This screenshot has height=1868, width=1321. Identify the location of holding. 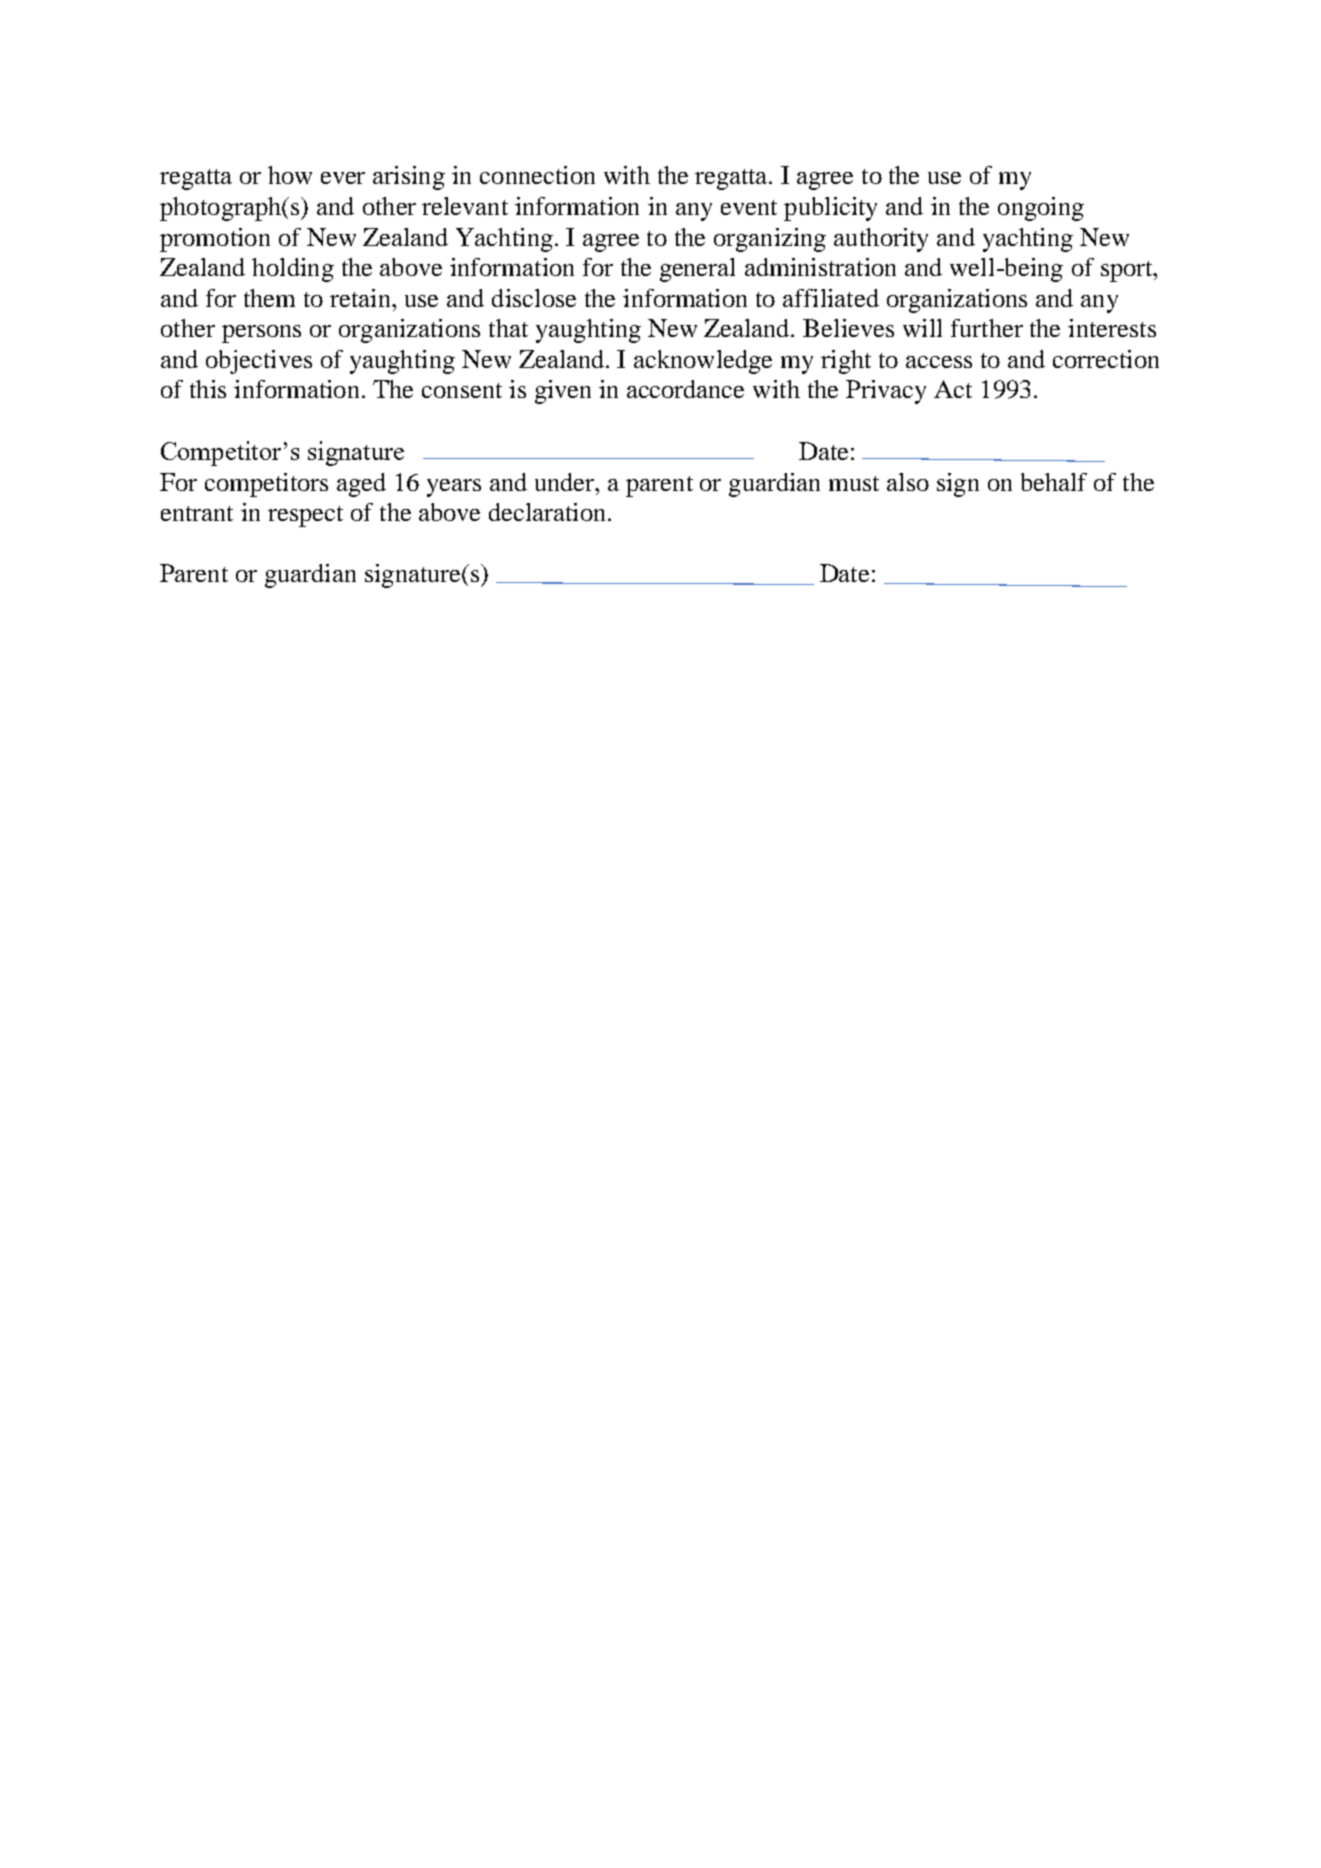
(293, 270).
